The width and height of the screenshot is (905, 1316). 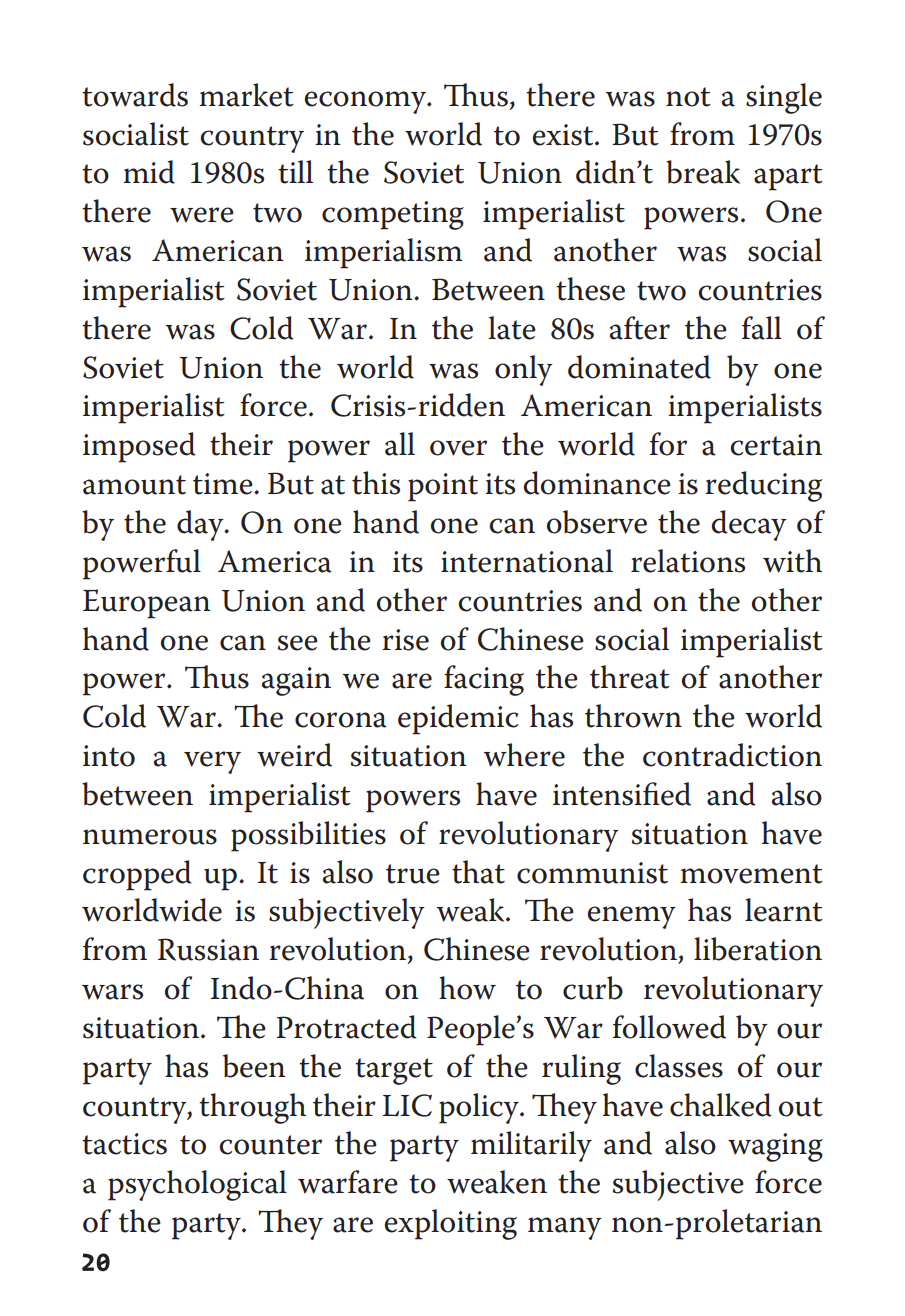 What do you see at coordinates (201, 525) in the screenshot?
I see `day` at bounding box center [201, 525].
